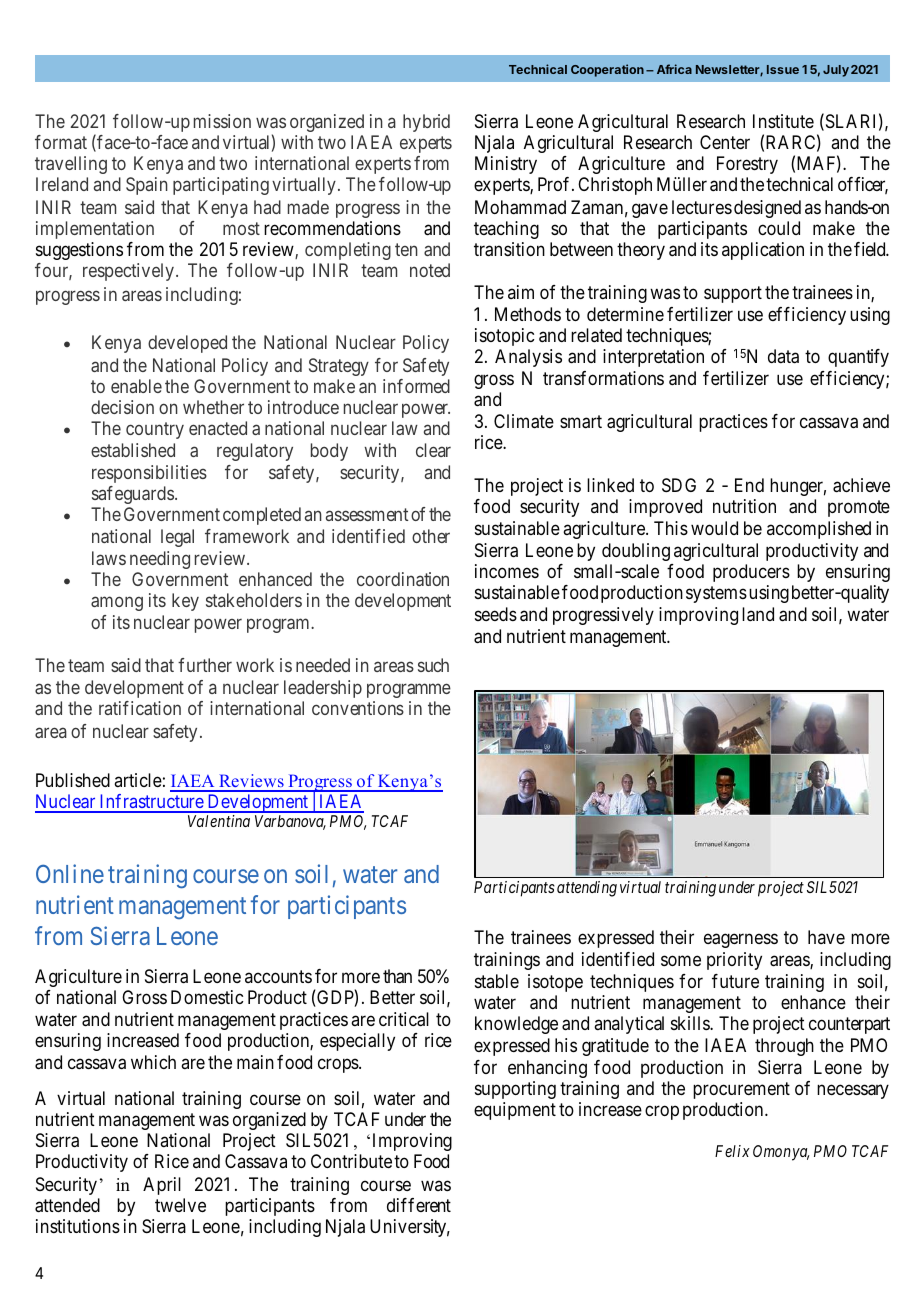 The image size is (924, 1308). Describe the element at coordinates (433, 665) in the screenshot. I see `such` at that location.
